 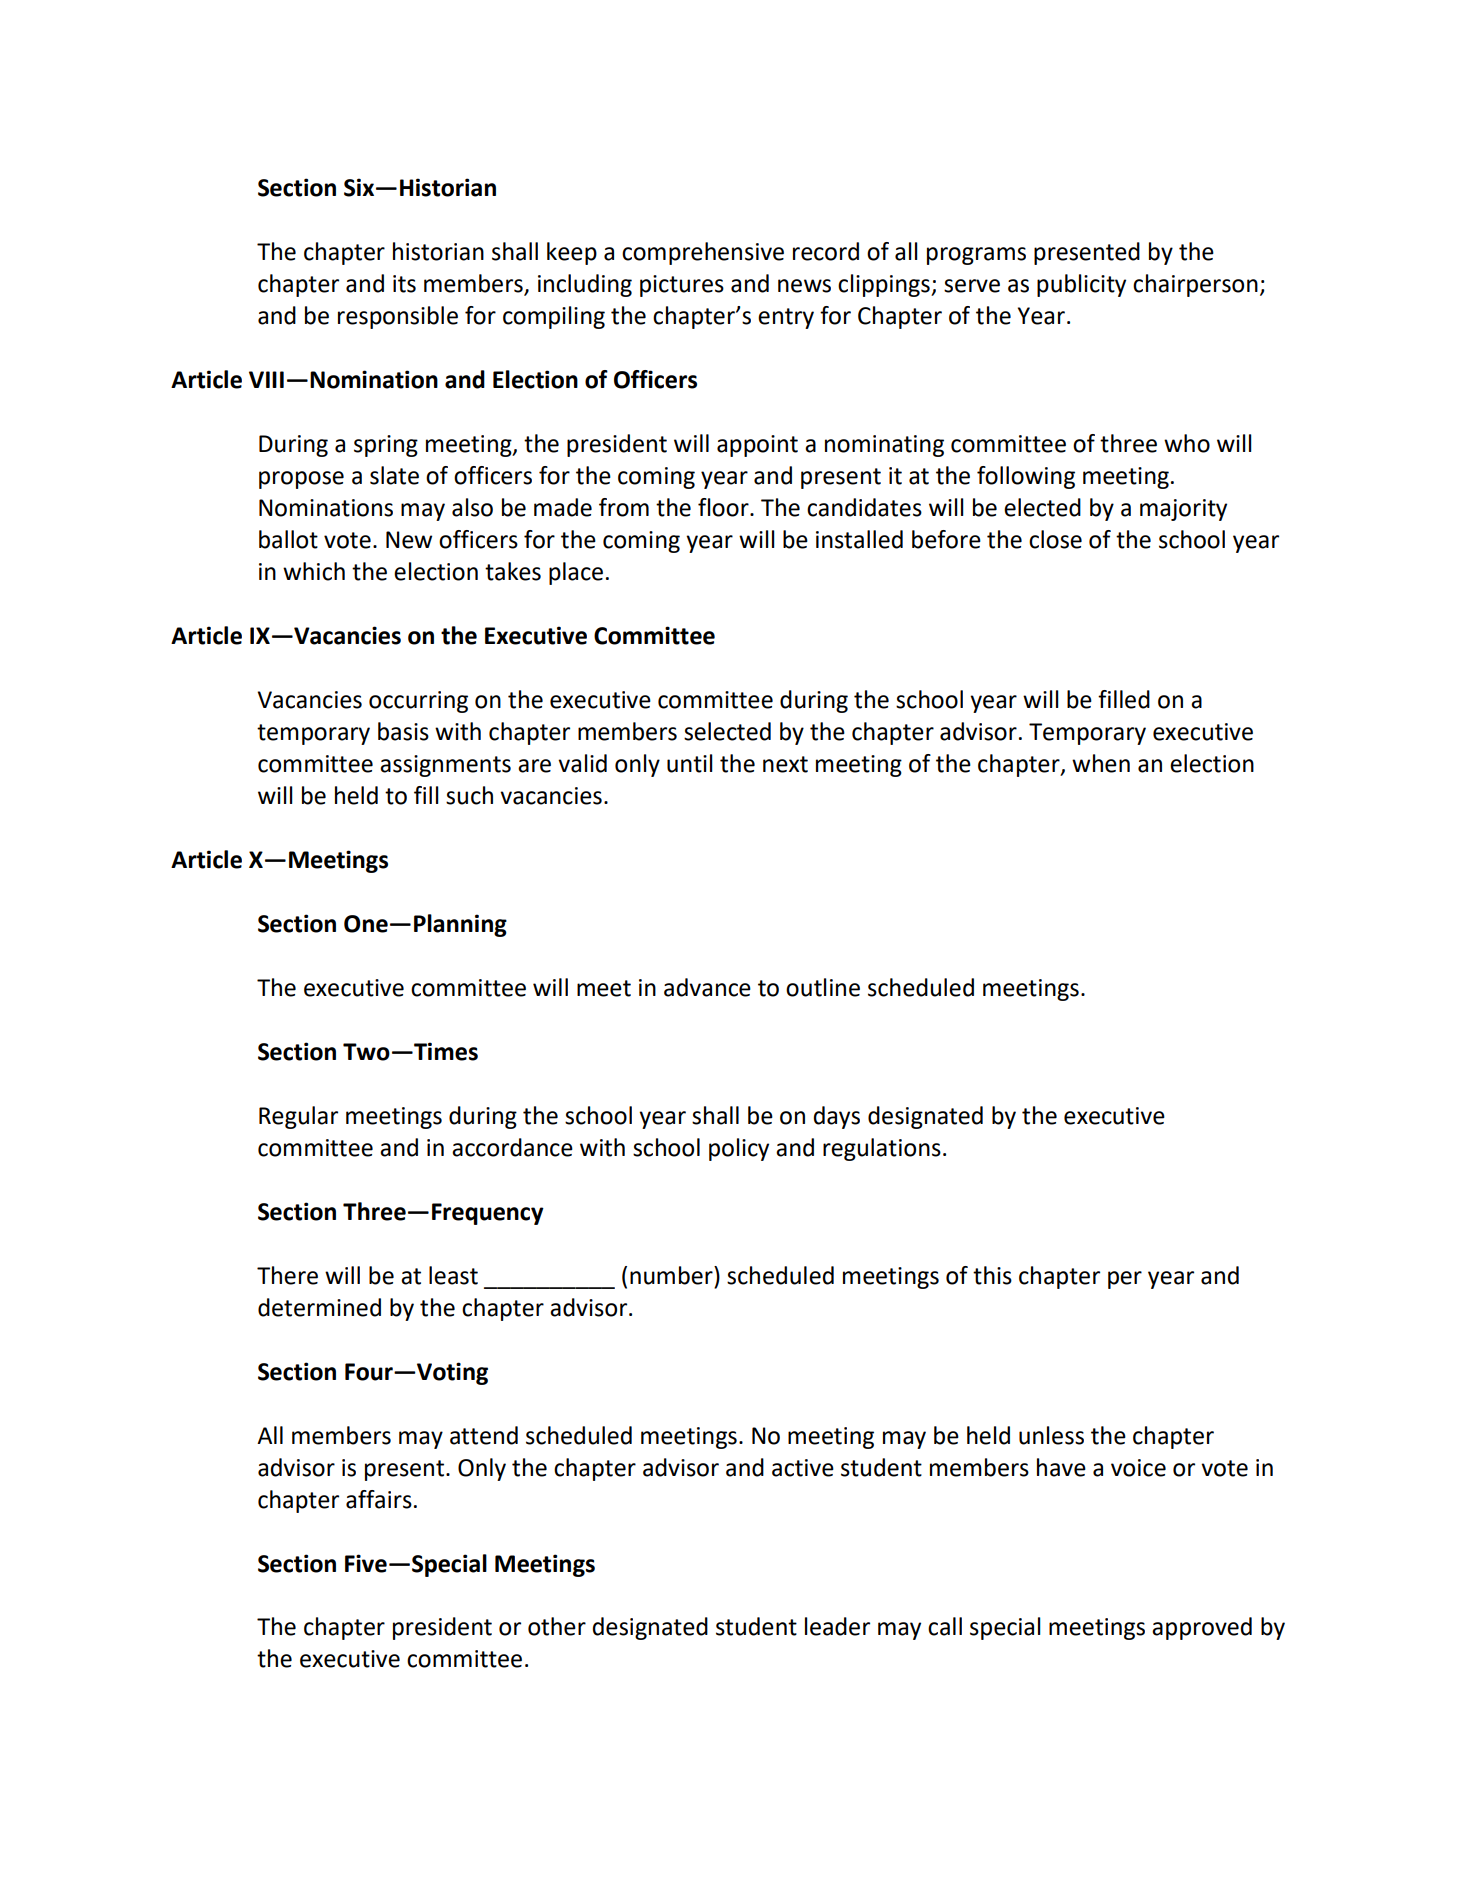 I want to click on such, so click(x=469, y=795).
